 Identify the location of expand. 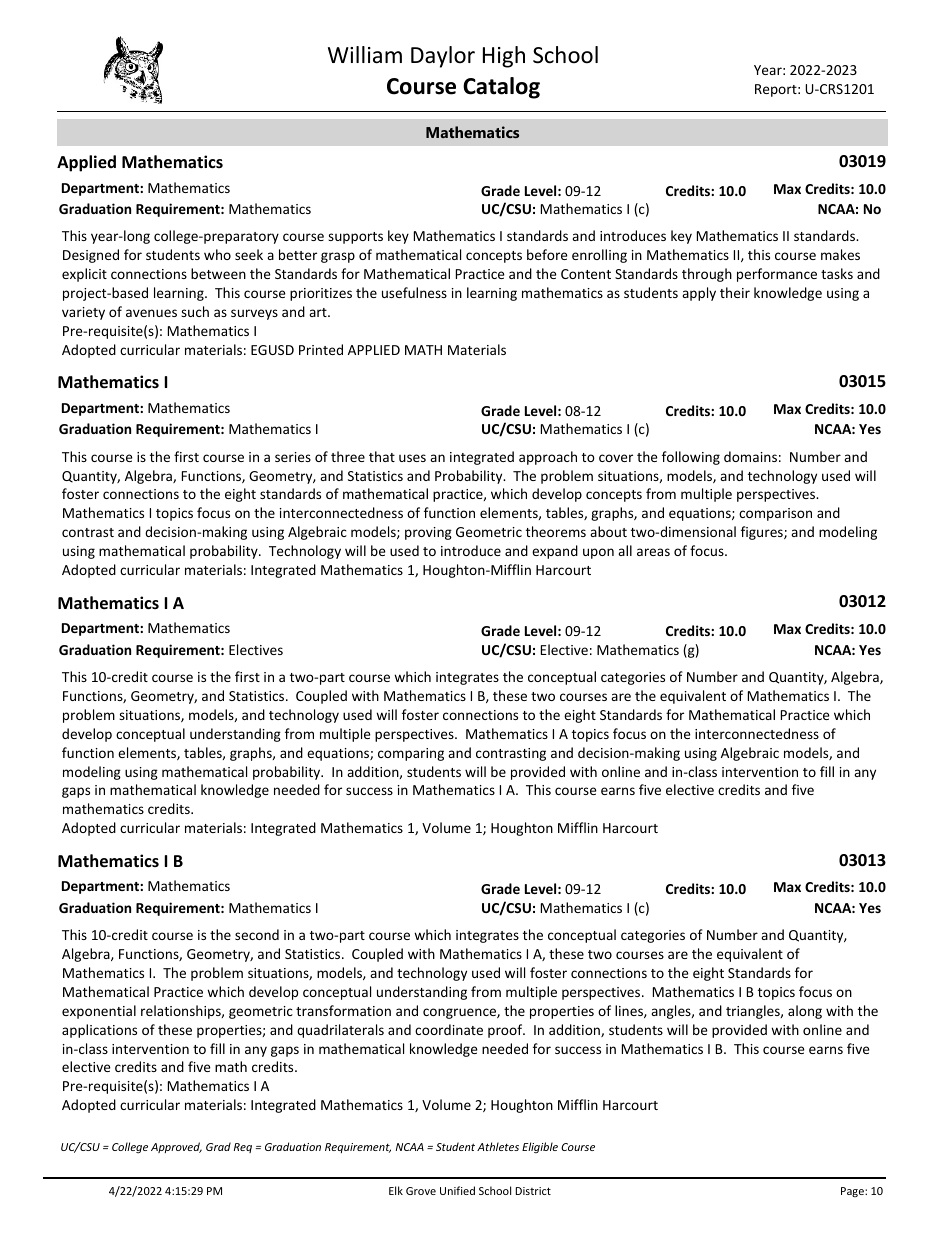
(555, 552).
